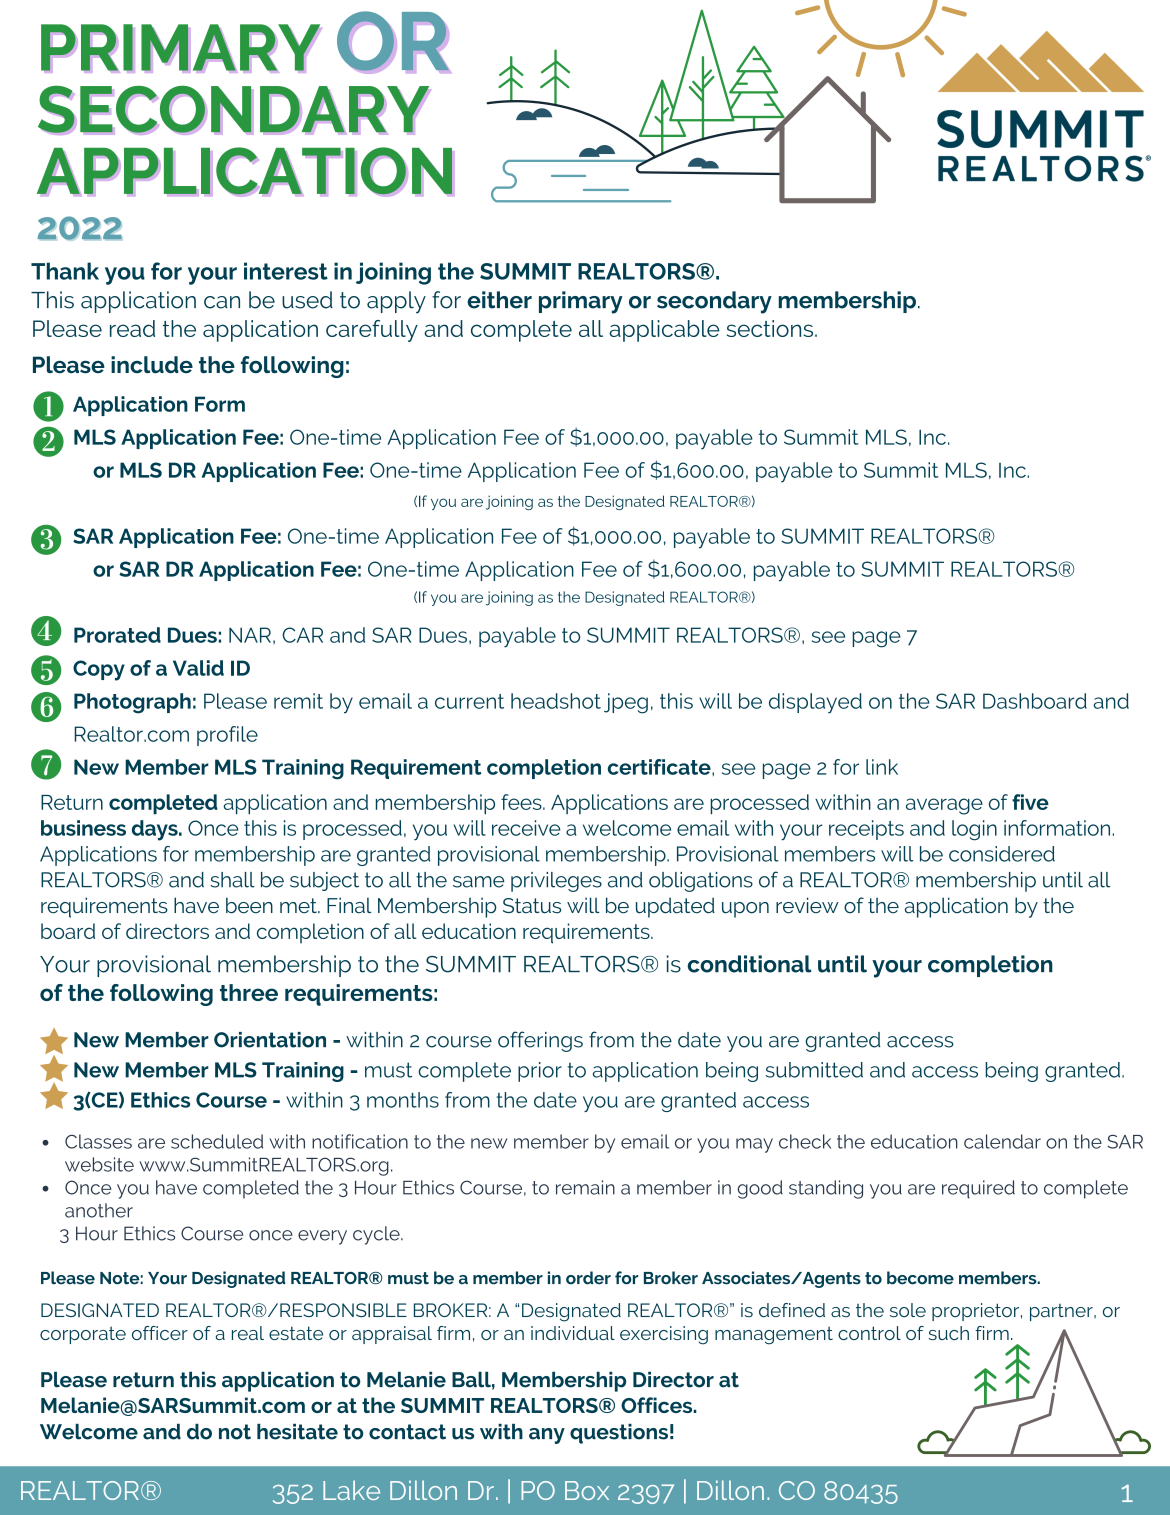 The height and width of the screenshot is (1515, 1170). What do you see at coordinates (222, 302) in the screenshot?
I see `can` at bounding box center [222, 302].
